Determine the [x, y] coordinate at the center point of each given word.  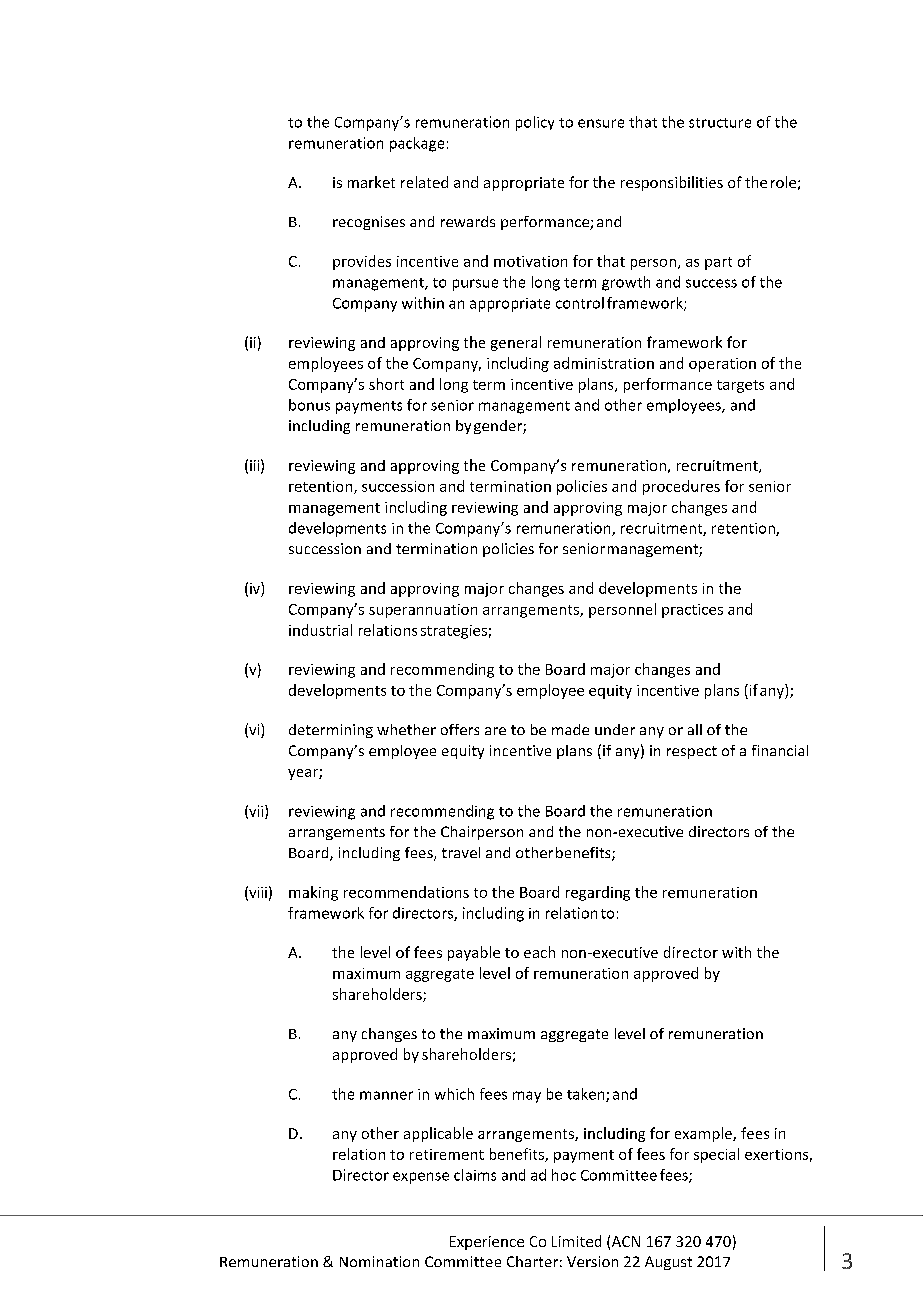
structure [720, 123]
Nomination [379, 1261]
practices [692, 611]
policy [535, 123]
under [615, 729]
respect [692, 752]
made [570, 729]
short [386, 384]
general [516, 343]
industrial [320, 630]
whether [406, 729]
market [371, 182]
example [704, 1134]
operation [722, 365]
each [539, 952]
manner [386, 1095]
